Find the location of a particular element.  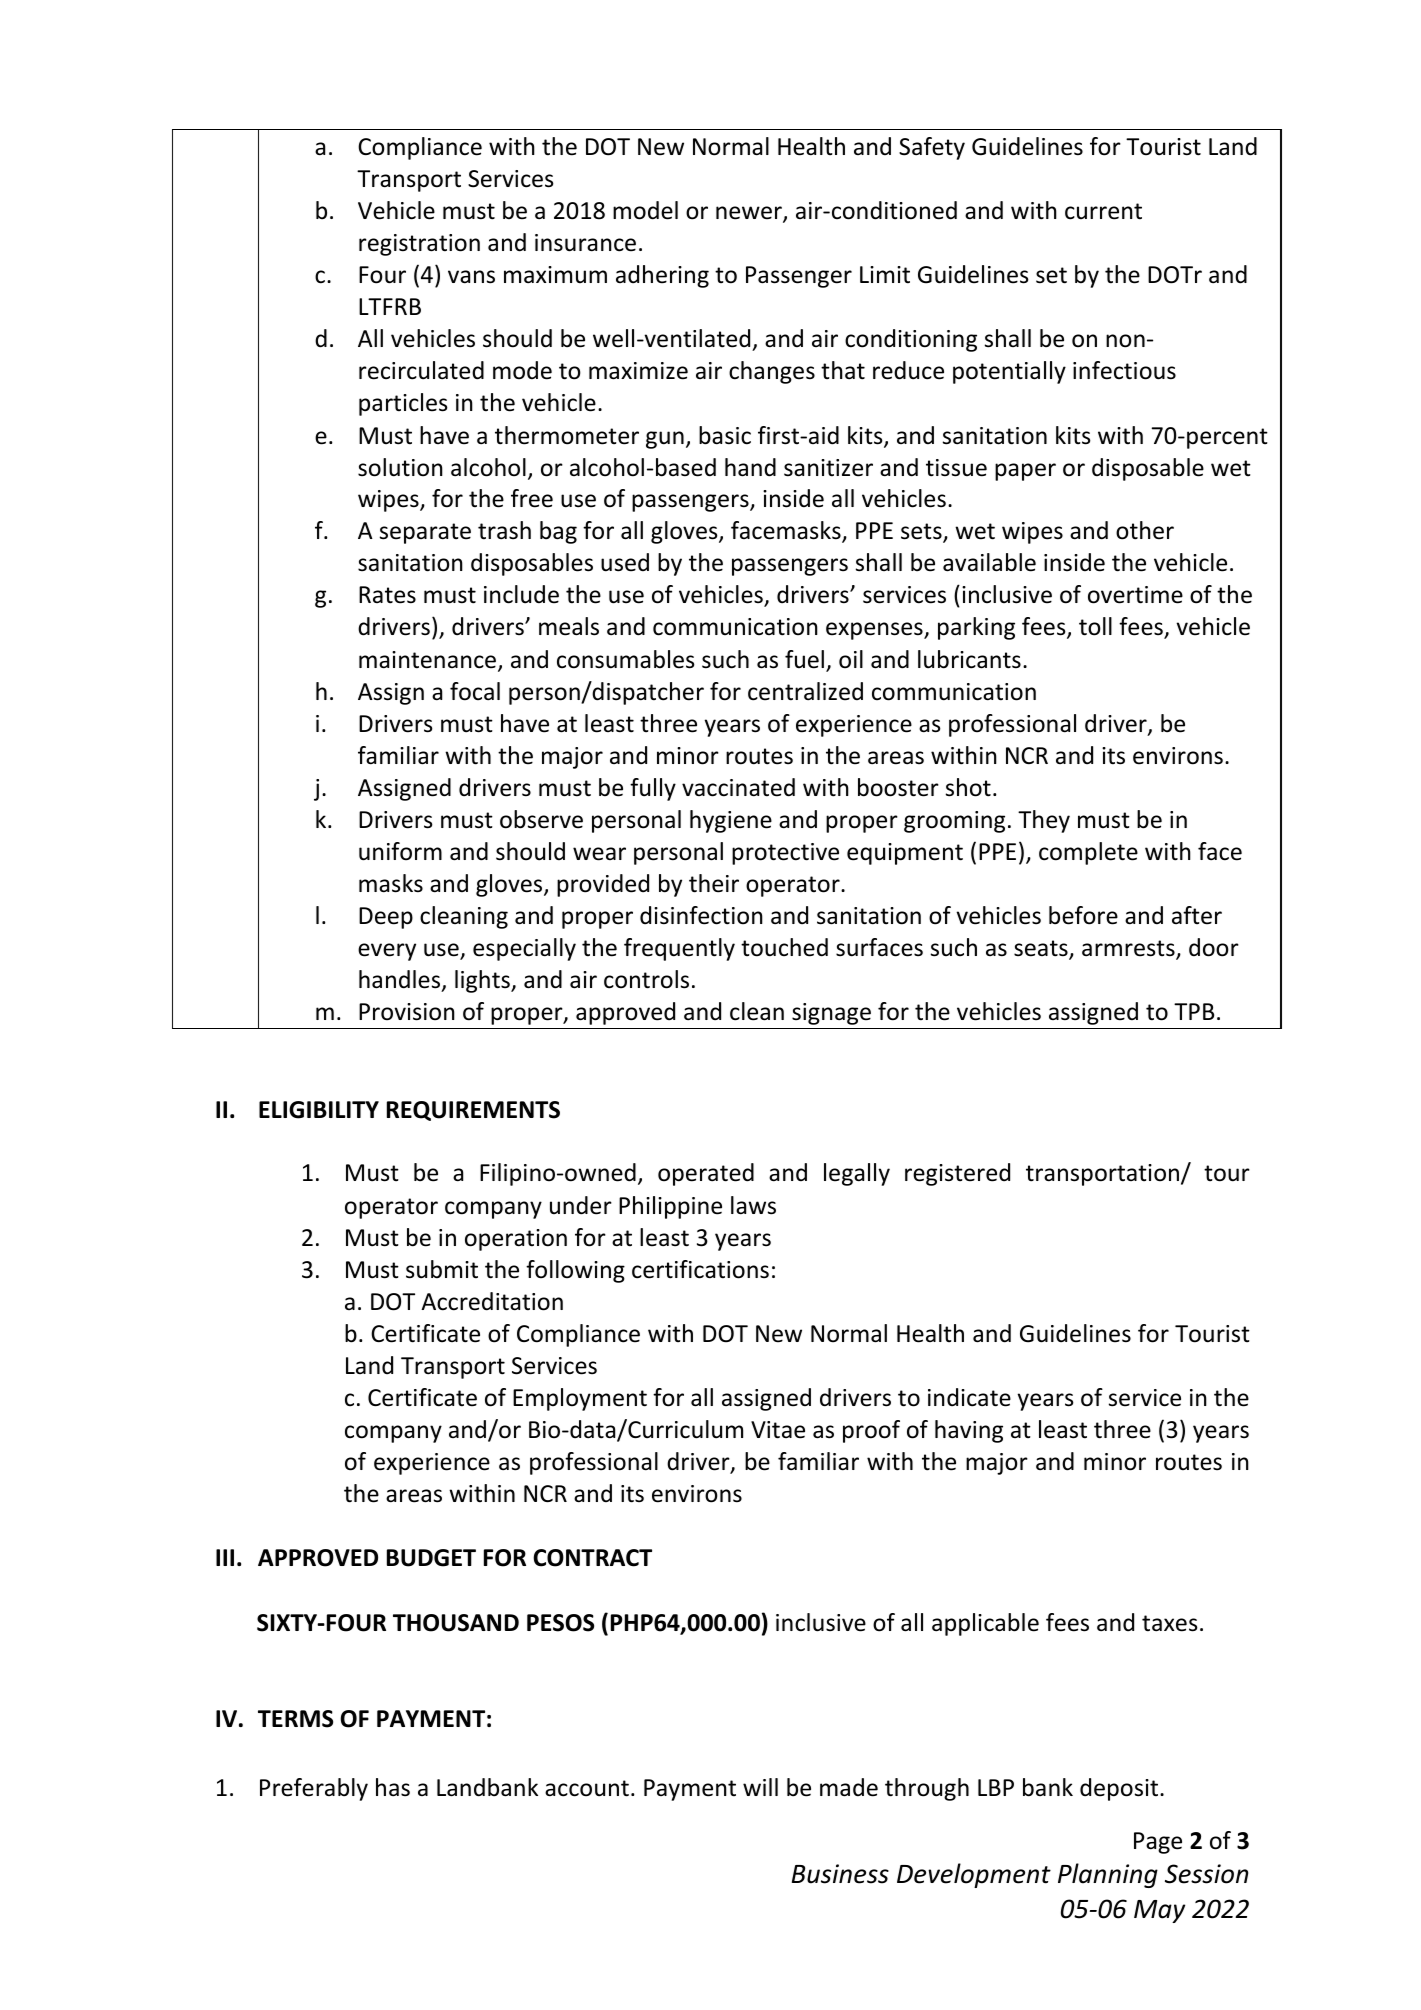

BUDGET is located at coordinates (431, 1558).
